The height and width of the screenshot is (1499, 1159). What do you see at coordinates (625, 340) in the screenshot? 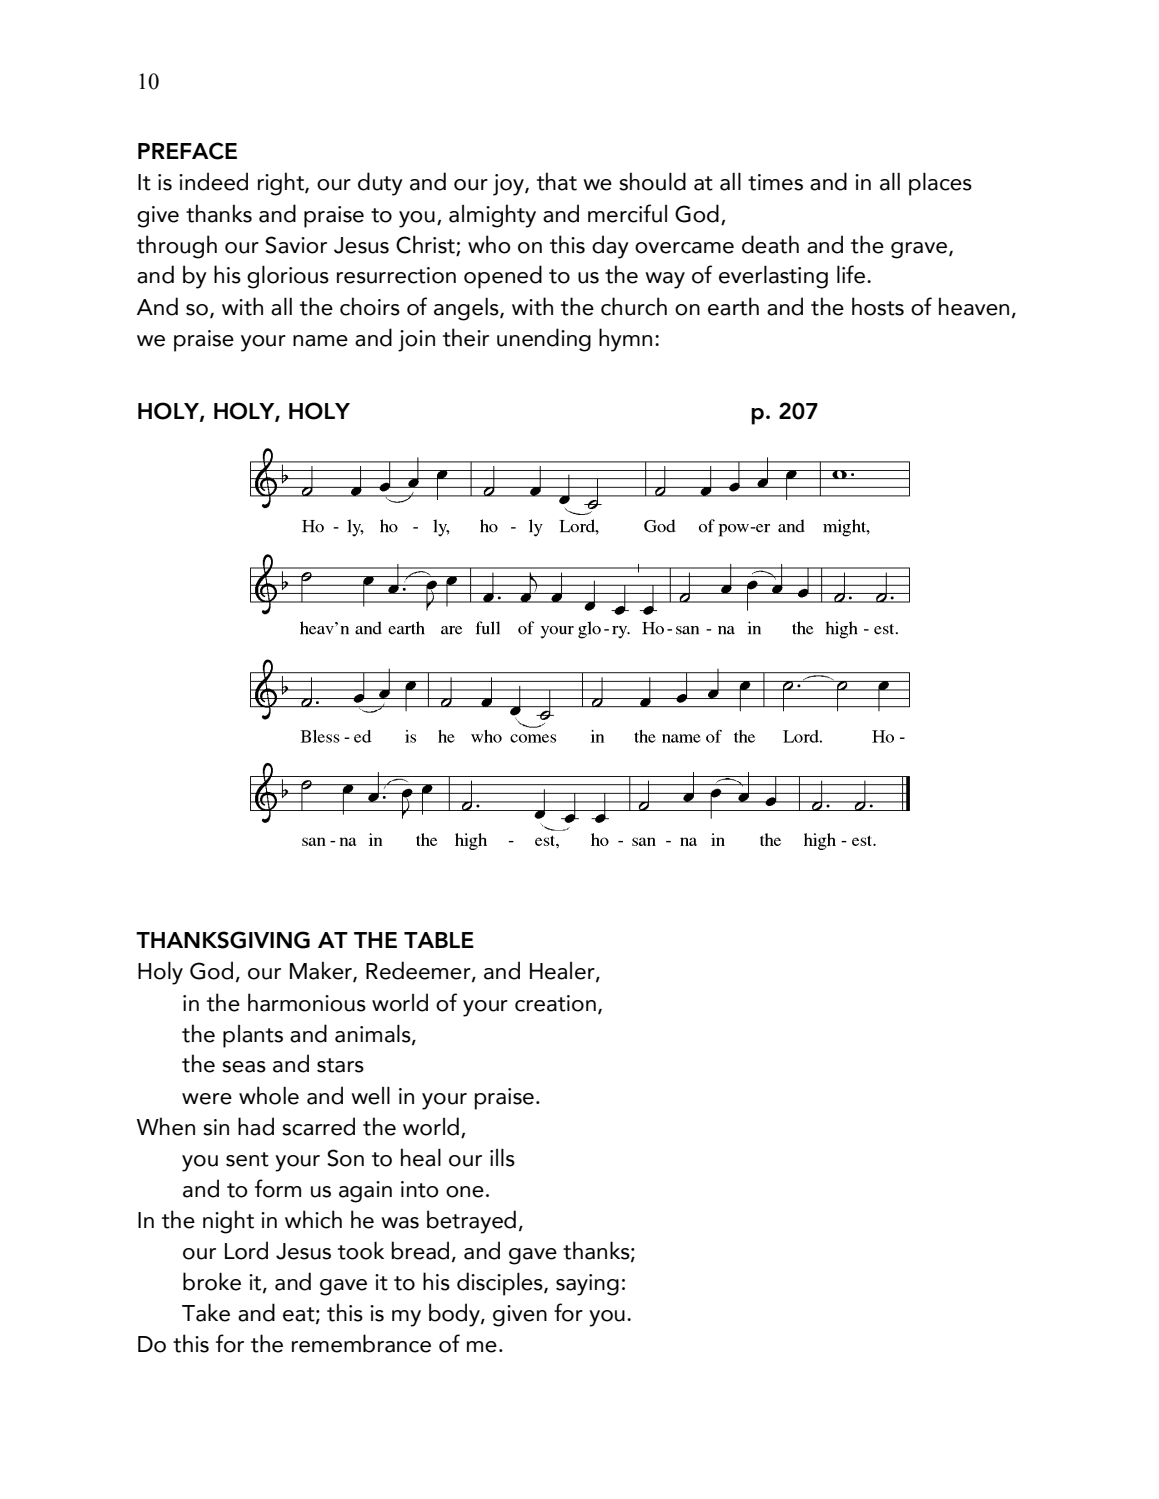
I see `hymn` at bounding box center [625, 340].
